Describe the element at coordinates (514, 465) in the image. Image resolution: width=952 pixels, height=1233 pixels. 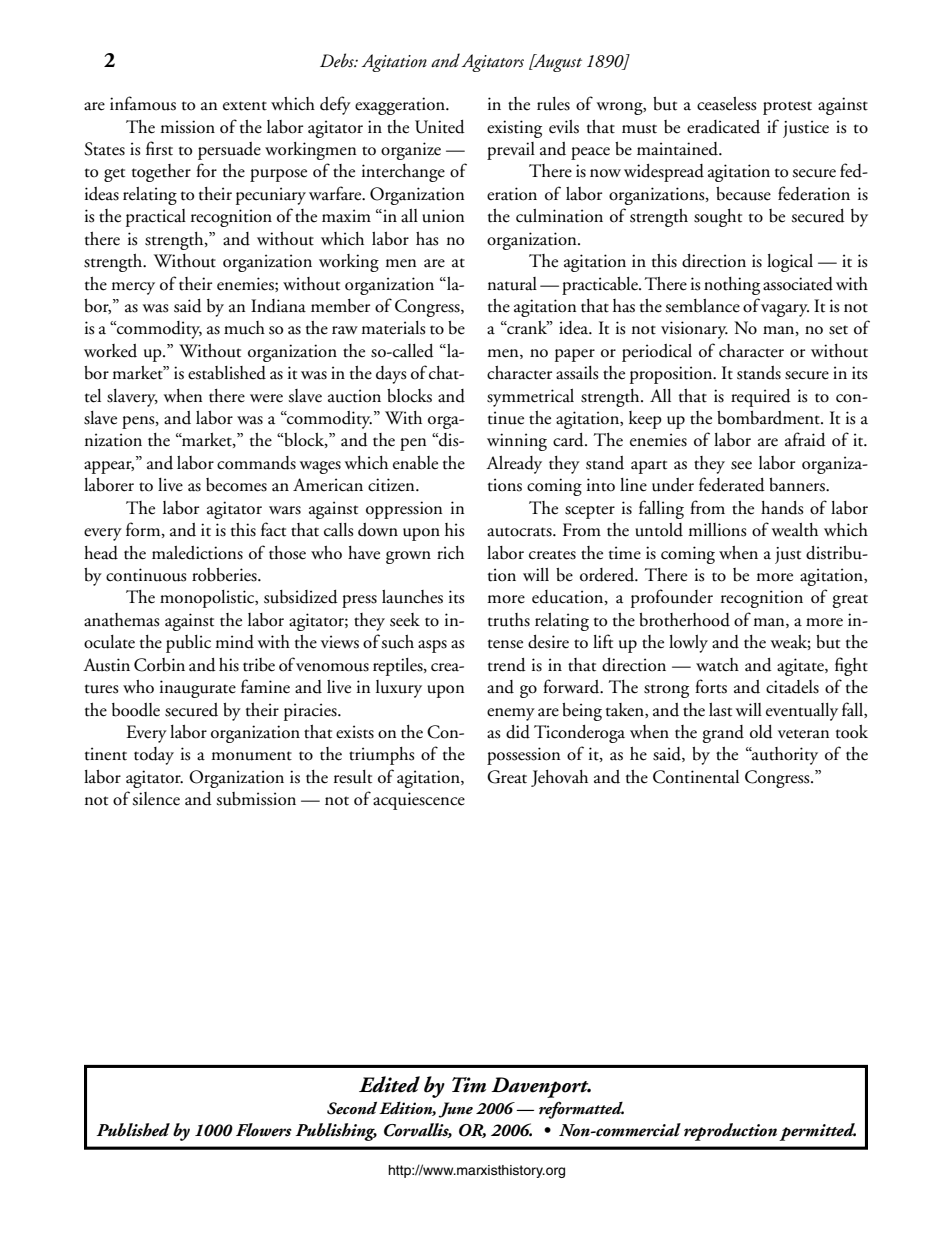
I see `Already` at that location.
